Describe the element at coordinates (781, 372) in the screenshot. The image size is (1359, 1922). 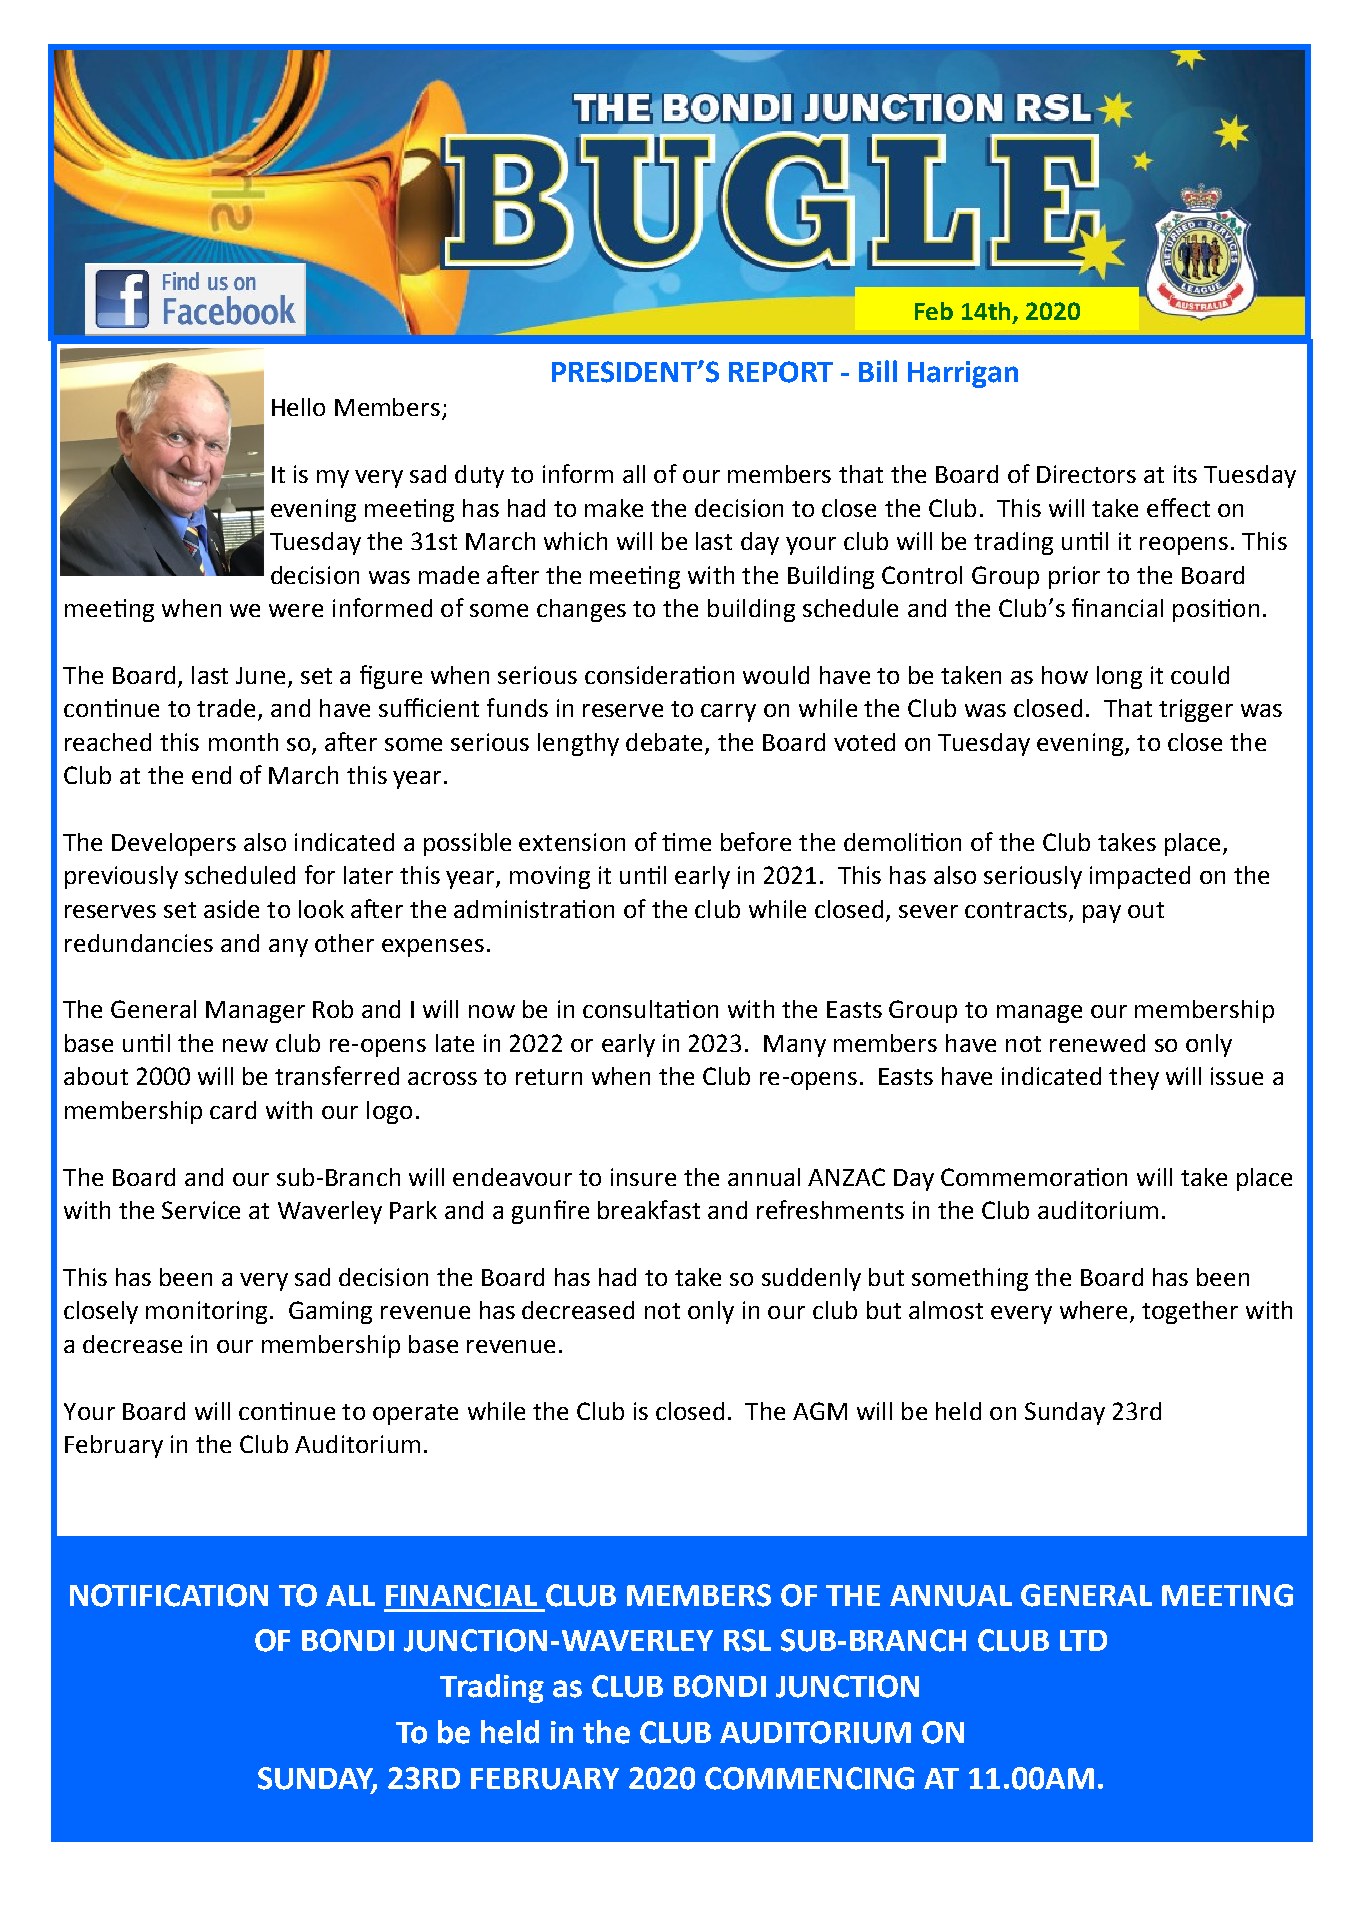
I see `REPORT` at that location.
